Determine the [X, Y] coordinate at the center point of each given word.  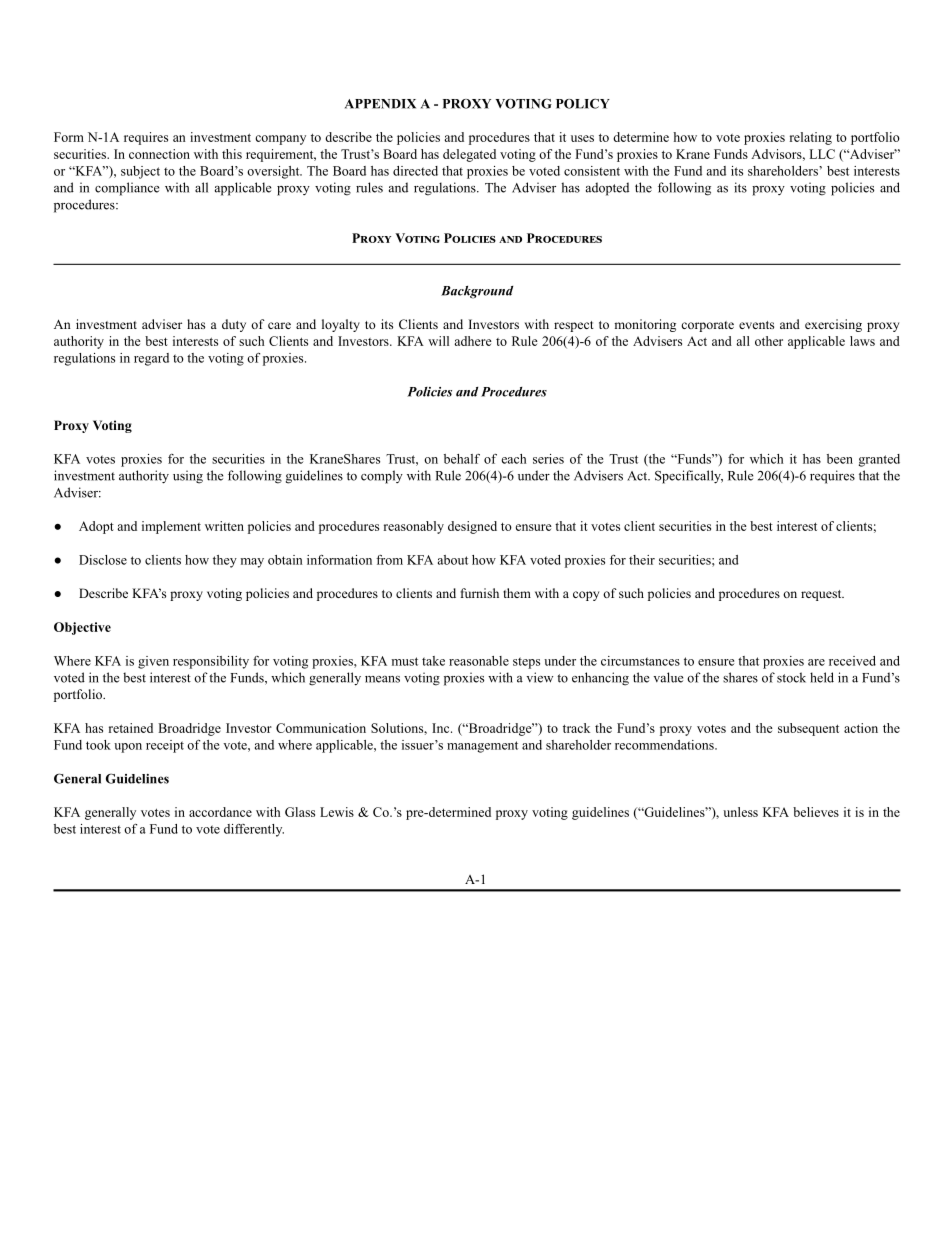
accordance [220, 812]
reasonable [479, 661]
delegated [469, 155]
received [852, 661]
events [756, 325]
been [840, 459]
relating [811, 138]
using [188, 477]
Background [477, 292]
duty [234, 325]
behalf [462, 459]
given [153, 662]
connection [159, 154]
